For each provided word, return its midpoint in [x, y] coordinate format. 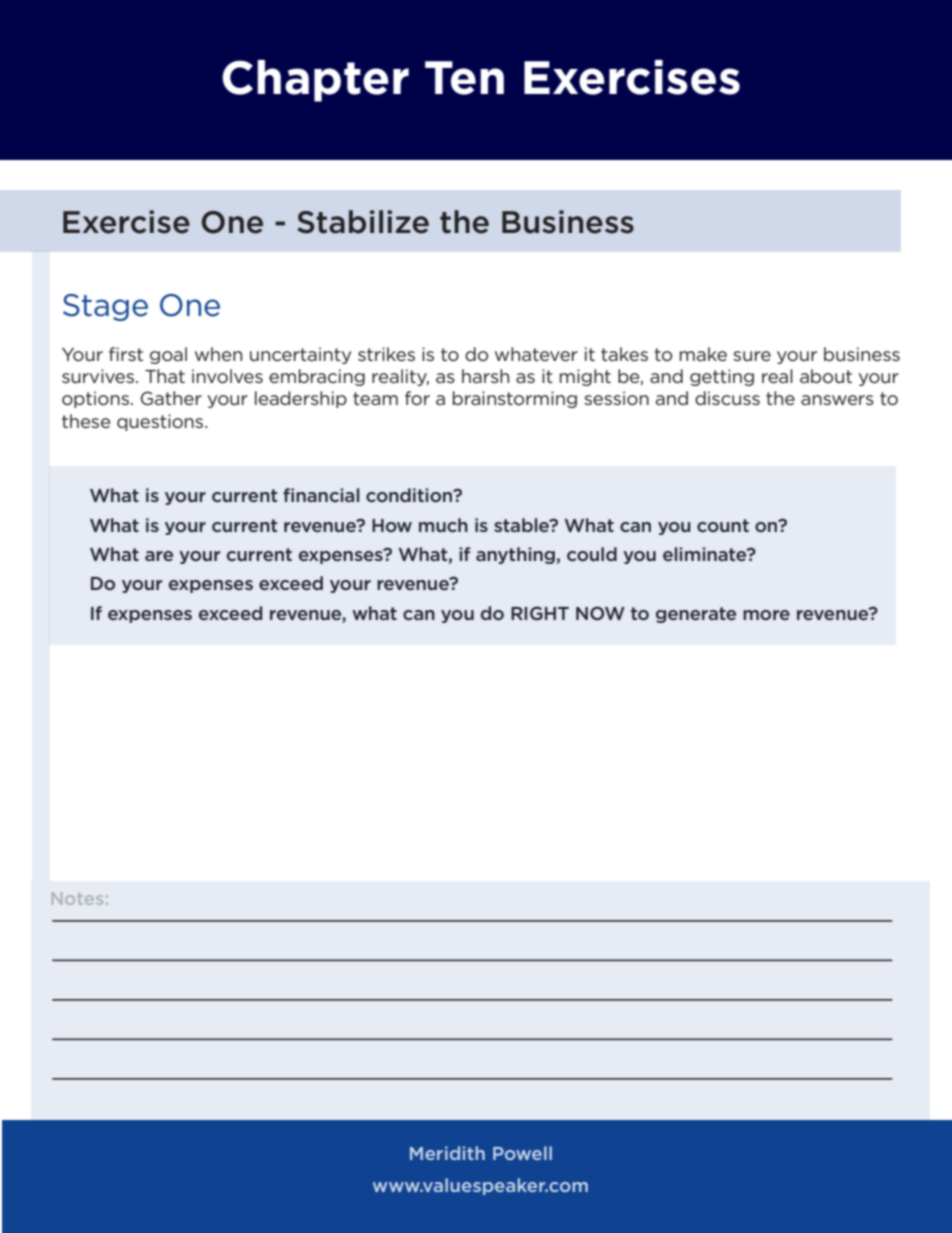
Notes [77, 898]
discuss [727, 398]
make [703, 354]
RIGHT [540, 613]
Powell [522, 1153]
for [417, 398]
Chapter [315, 81]
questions [161, 422]
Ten [464, 78]
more [766, 615]
